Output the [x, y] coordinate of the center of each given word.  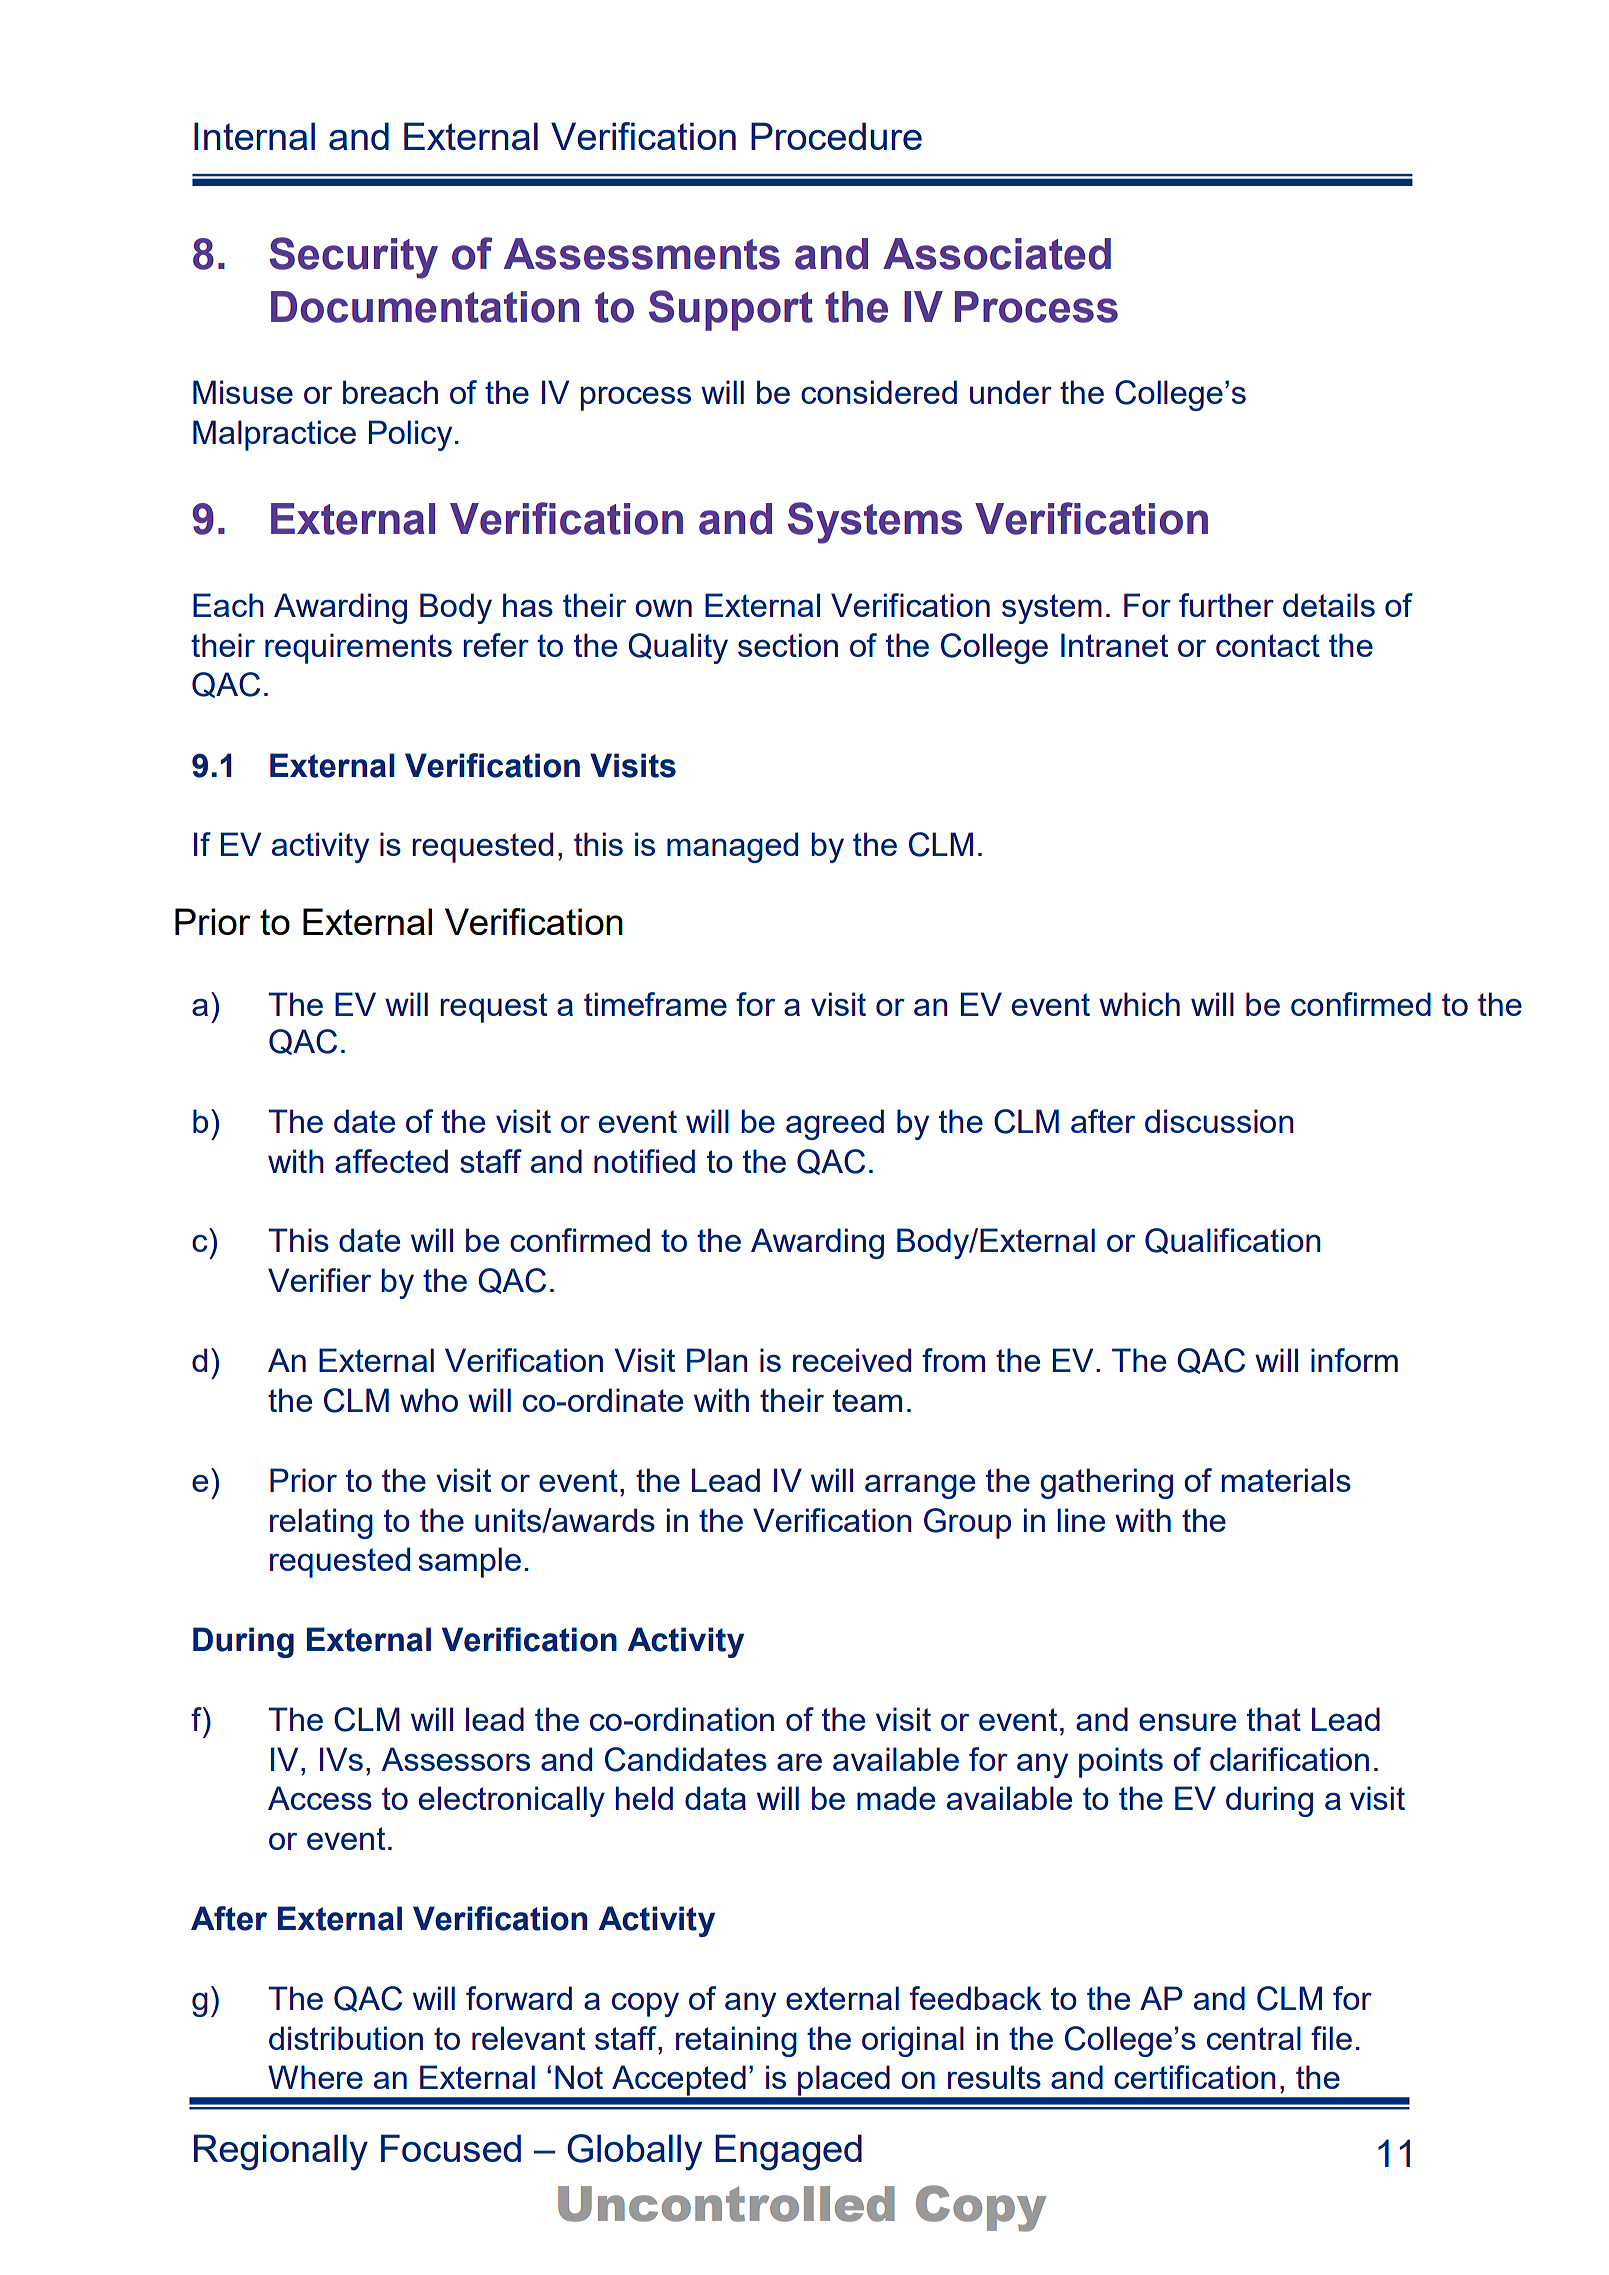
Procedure [836, 136]
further [1226, 605]
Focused [451, 2148]
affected [391, 1161]
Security [353, 258]
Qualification [1233, 1241]
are [799, 1762]
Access [320, 1798]
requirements [358, 648]
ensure [1187, 1722]
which [1139, 1004]
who [429, 1400]
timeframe [655, 1004]
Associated [997, 254]
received [852, 1360]
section [788, 645]
